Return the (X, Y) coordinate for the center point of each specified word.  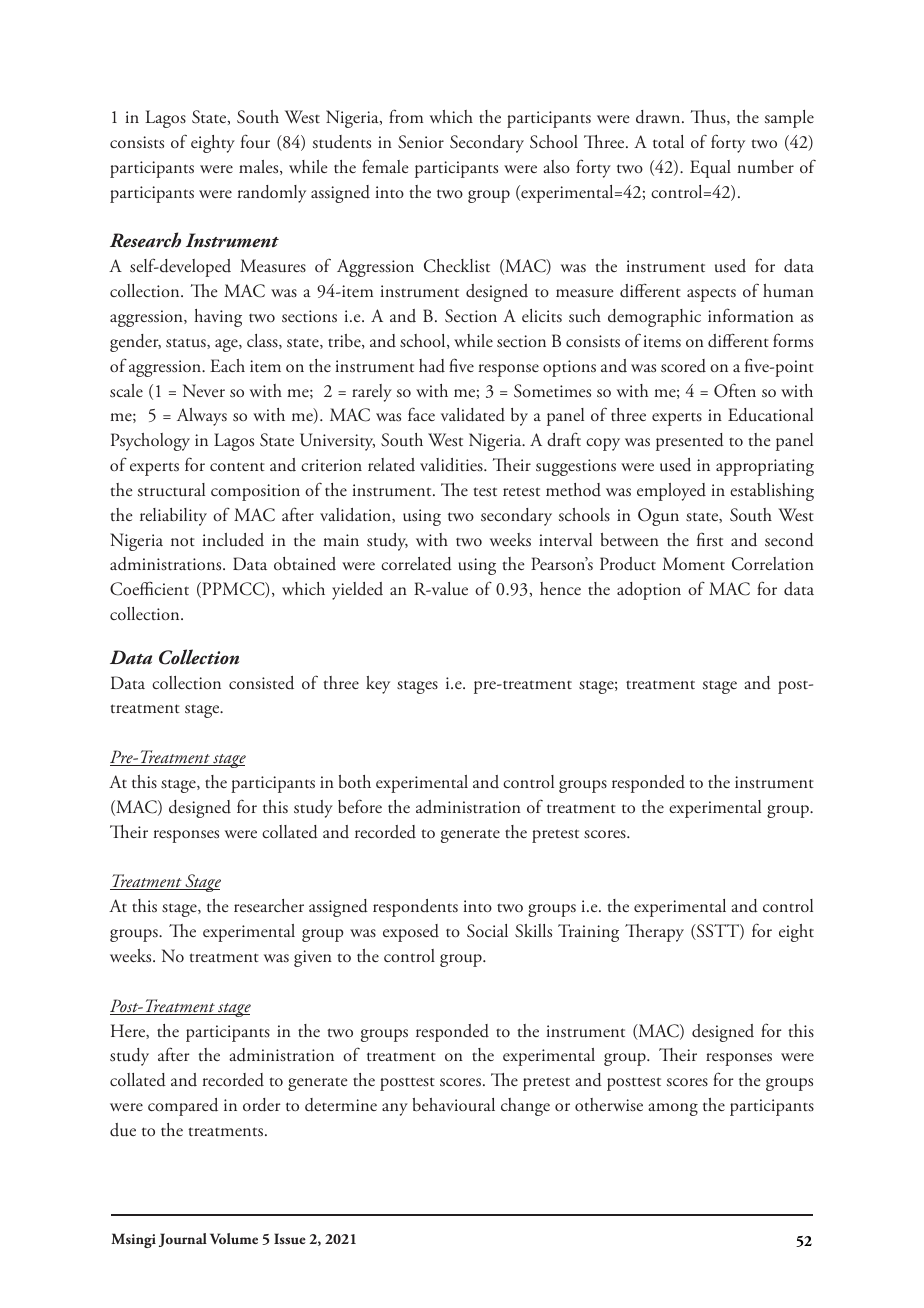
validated (473, 415)
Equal (710, 169)
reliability (173, 517)
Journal (183, 1240)
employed (671, 492)
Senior (421, 142)
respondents (415, 908)
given (313, 958)
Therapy (654, 933)
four (255, 141)
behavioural (454, 1105)
